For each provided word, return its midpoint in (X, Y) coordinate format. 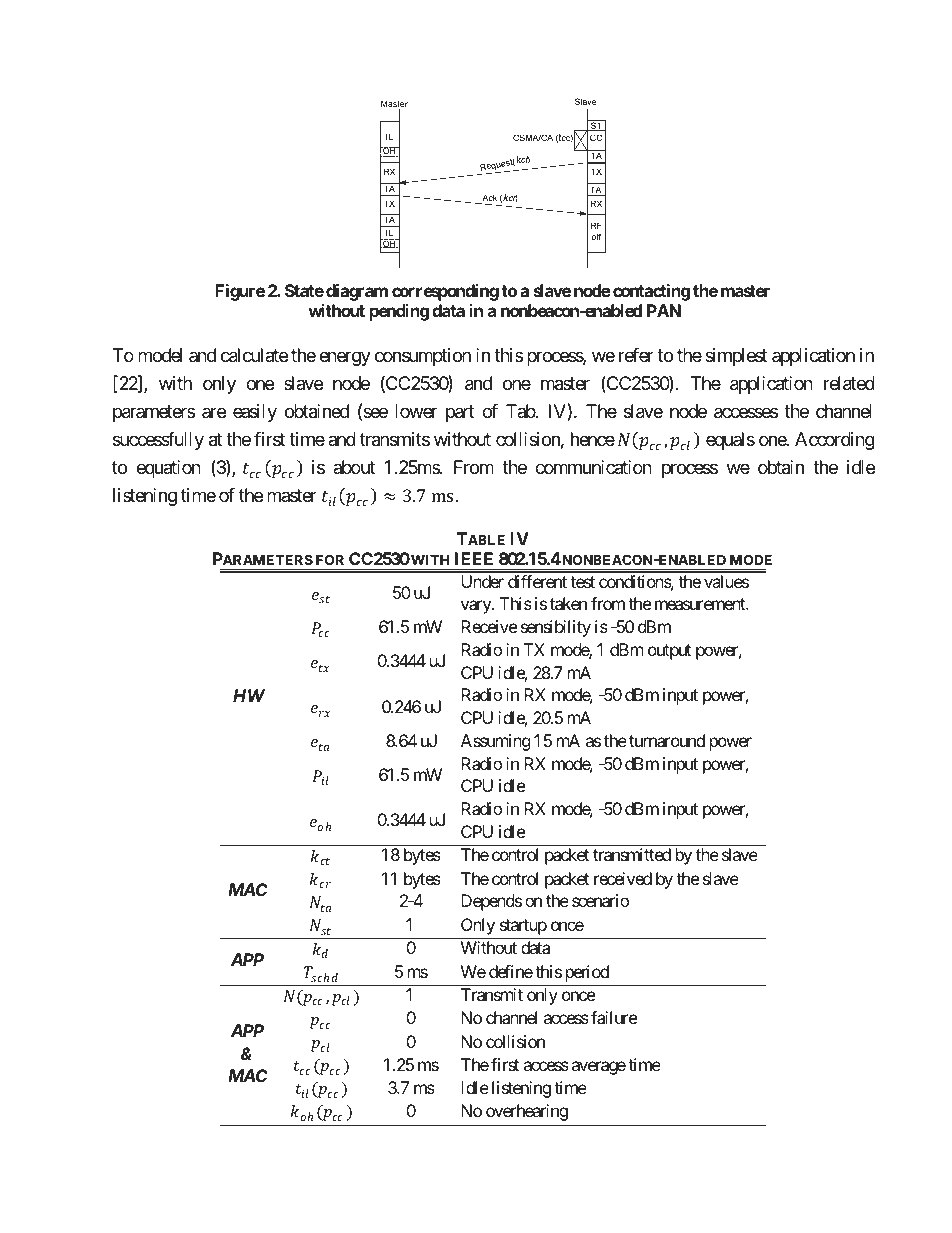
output (669, 652)
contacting (651, 292)
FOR (330, 559)
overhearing (527, 1112)
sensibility (556, 628)
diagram (357, 292)
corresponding (445, 292)
